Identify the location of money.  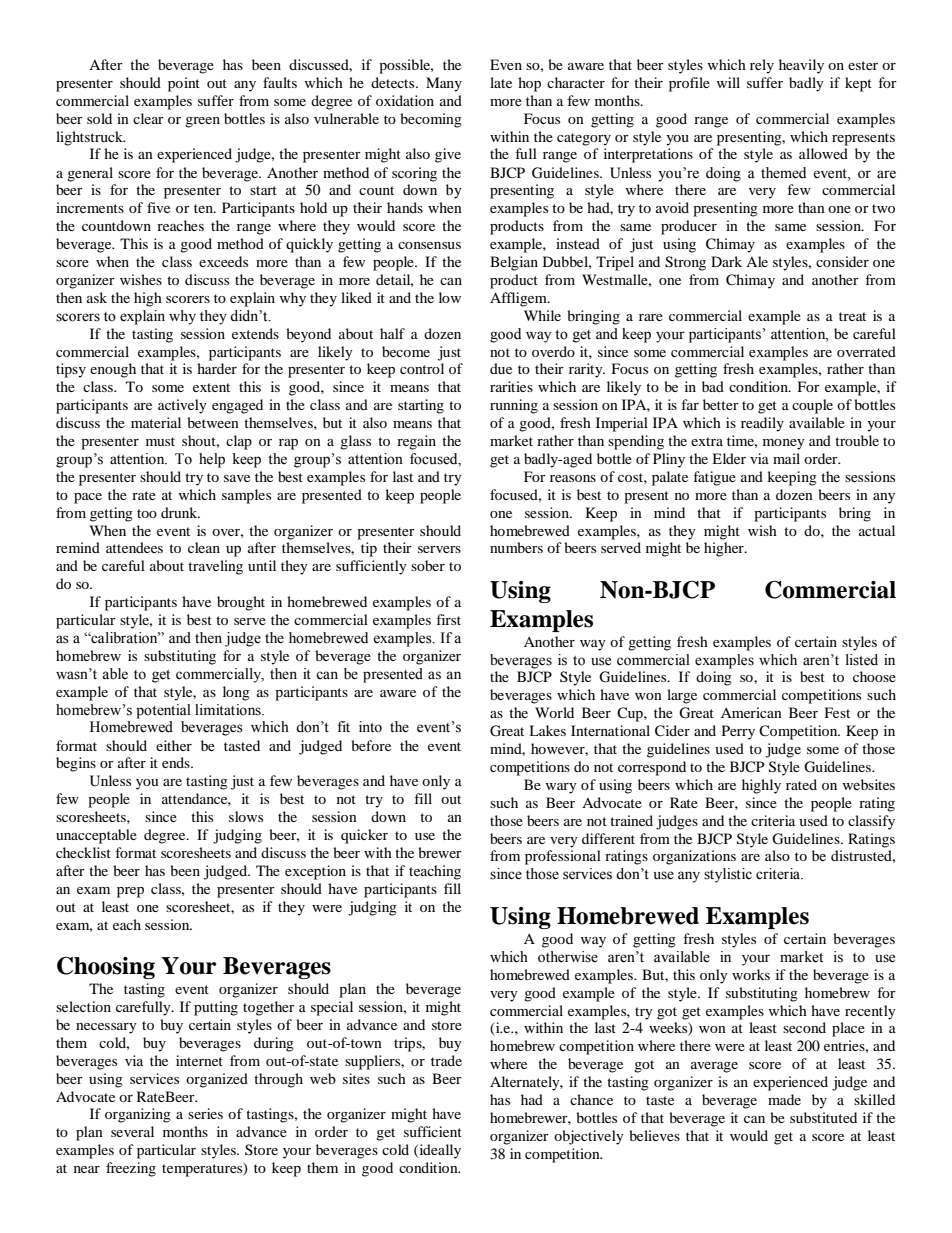
(784, 444).
